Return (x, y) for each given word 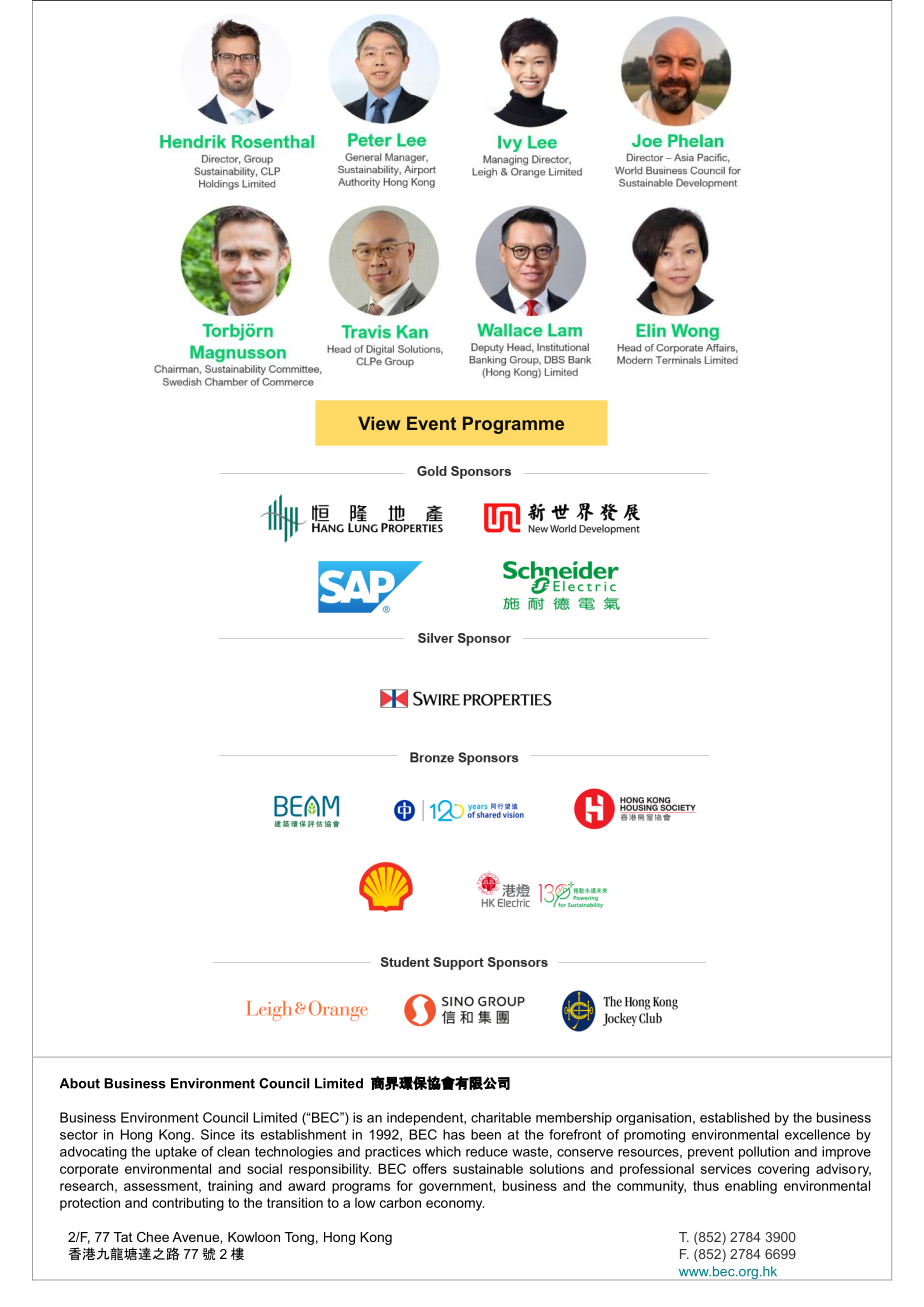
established (735, 1117)
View (379, 423)
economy (455, 1205)
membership (574, 1119)
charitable (501, 1117)
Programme (513, 425)
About (80, 1083)
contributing (188, 1204)
